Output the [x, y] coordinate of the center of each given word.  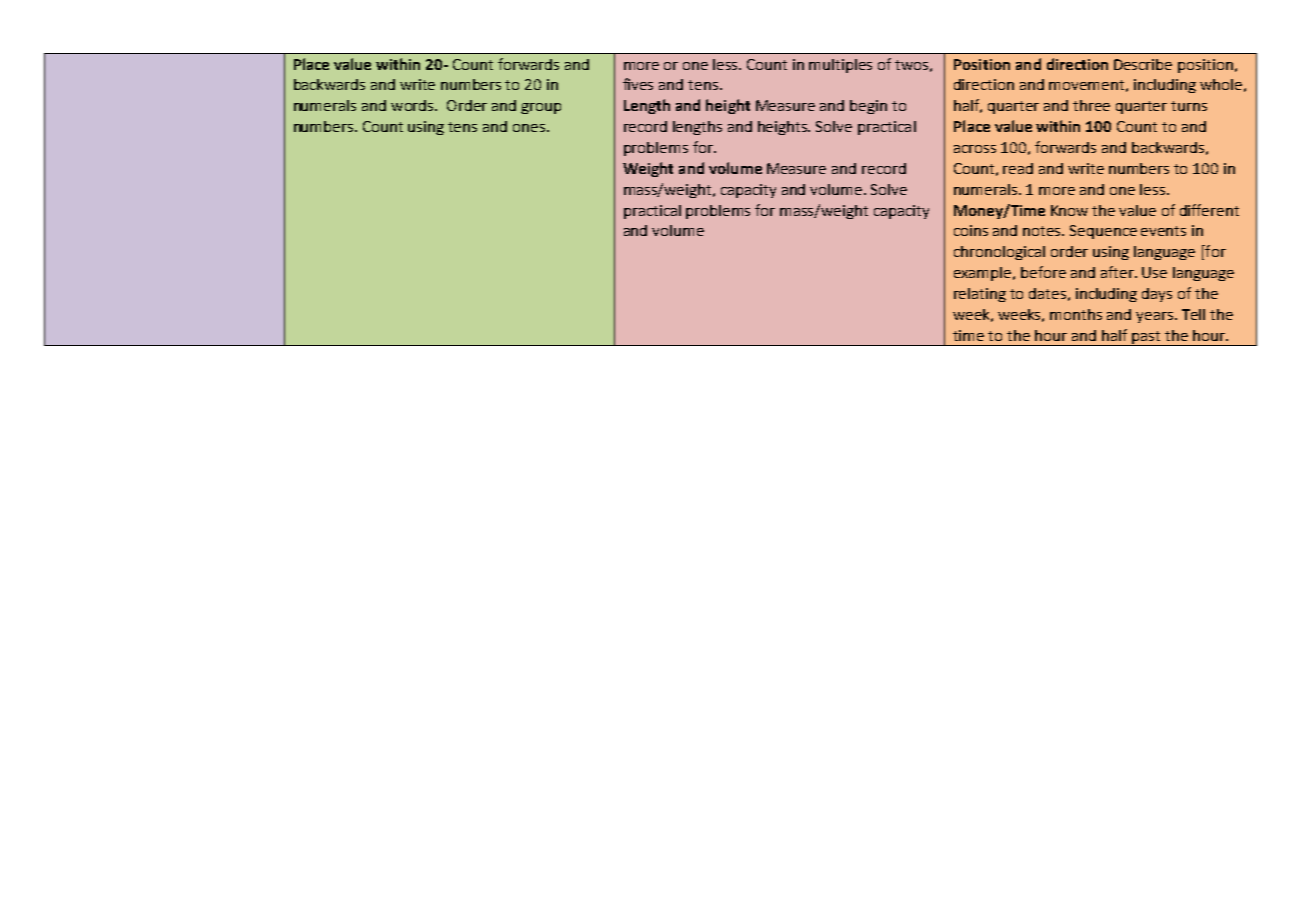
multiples [840, 66]
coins [971, 230]
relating [980, 295]
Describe [1143, 64]
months [1076, 314]
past [1146, 338]
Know [1069, 210]
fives [638, 84]
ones [529, 128]
